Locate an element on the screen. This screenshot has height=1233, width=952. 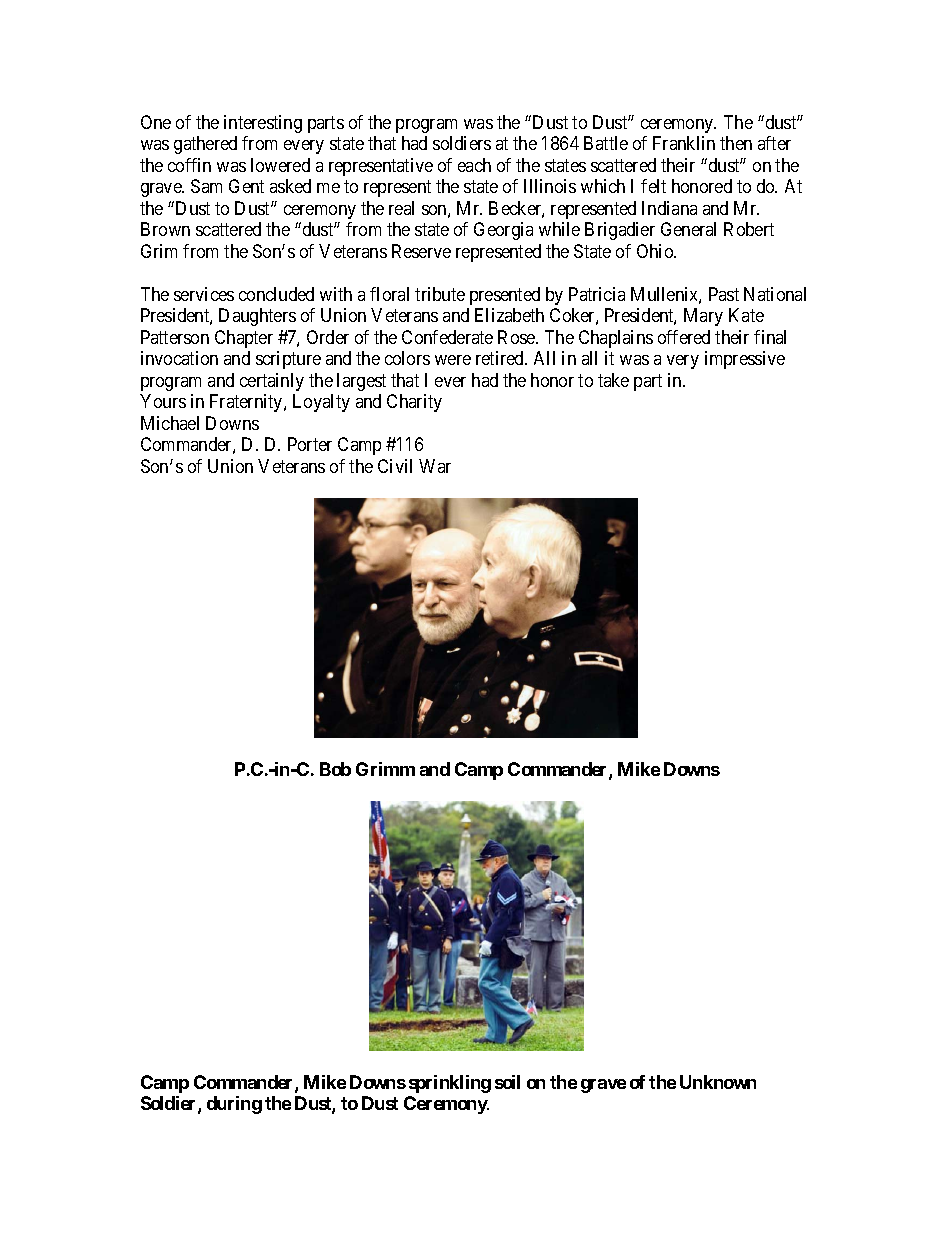
Civil is located at coordinates (395, 466).
